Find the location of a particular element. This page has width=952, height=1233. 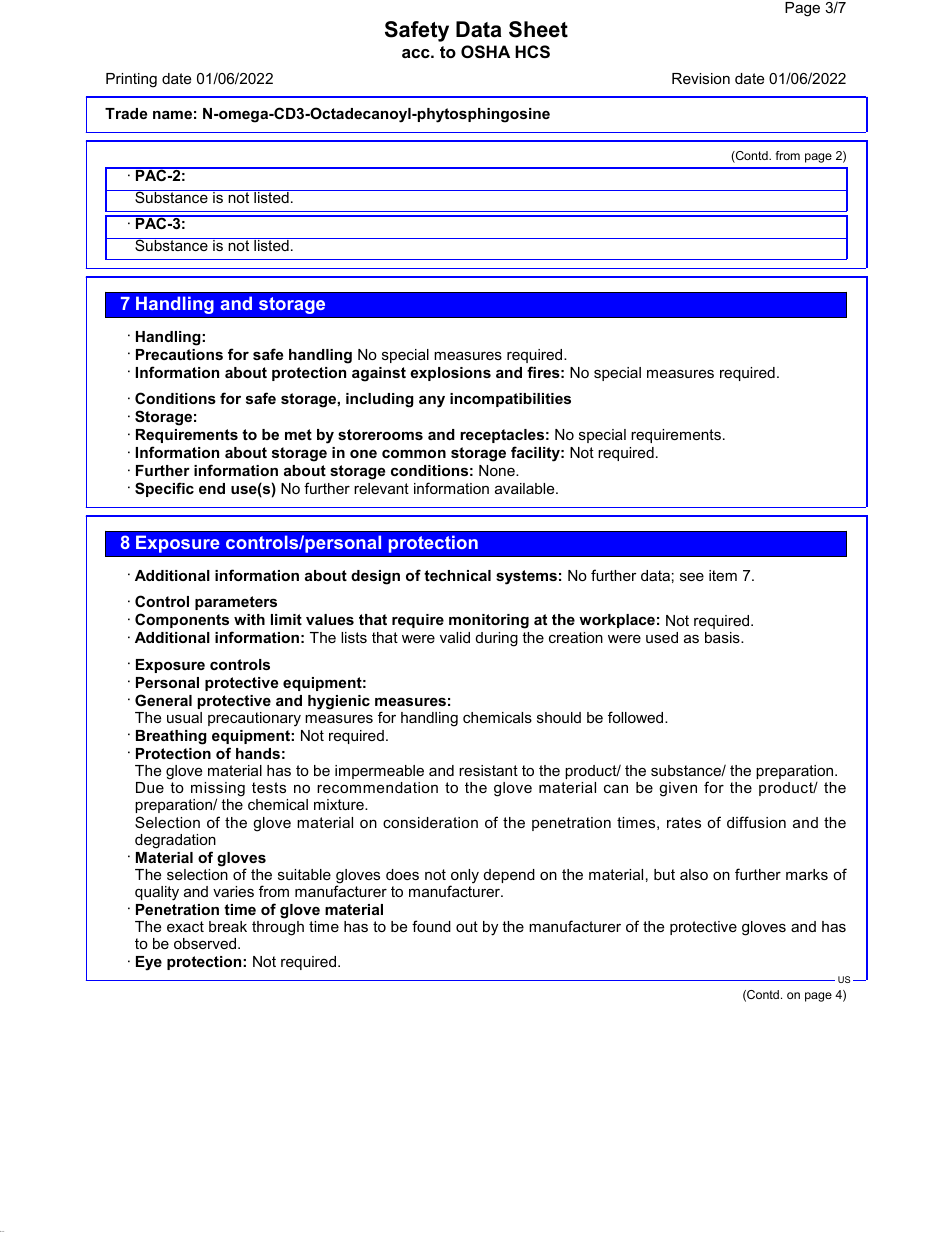

explosions is located at coordinates (450, 374).
